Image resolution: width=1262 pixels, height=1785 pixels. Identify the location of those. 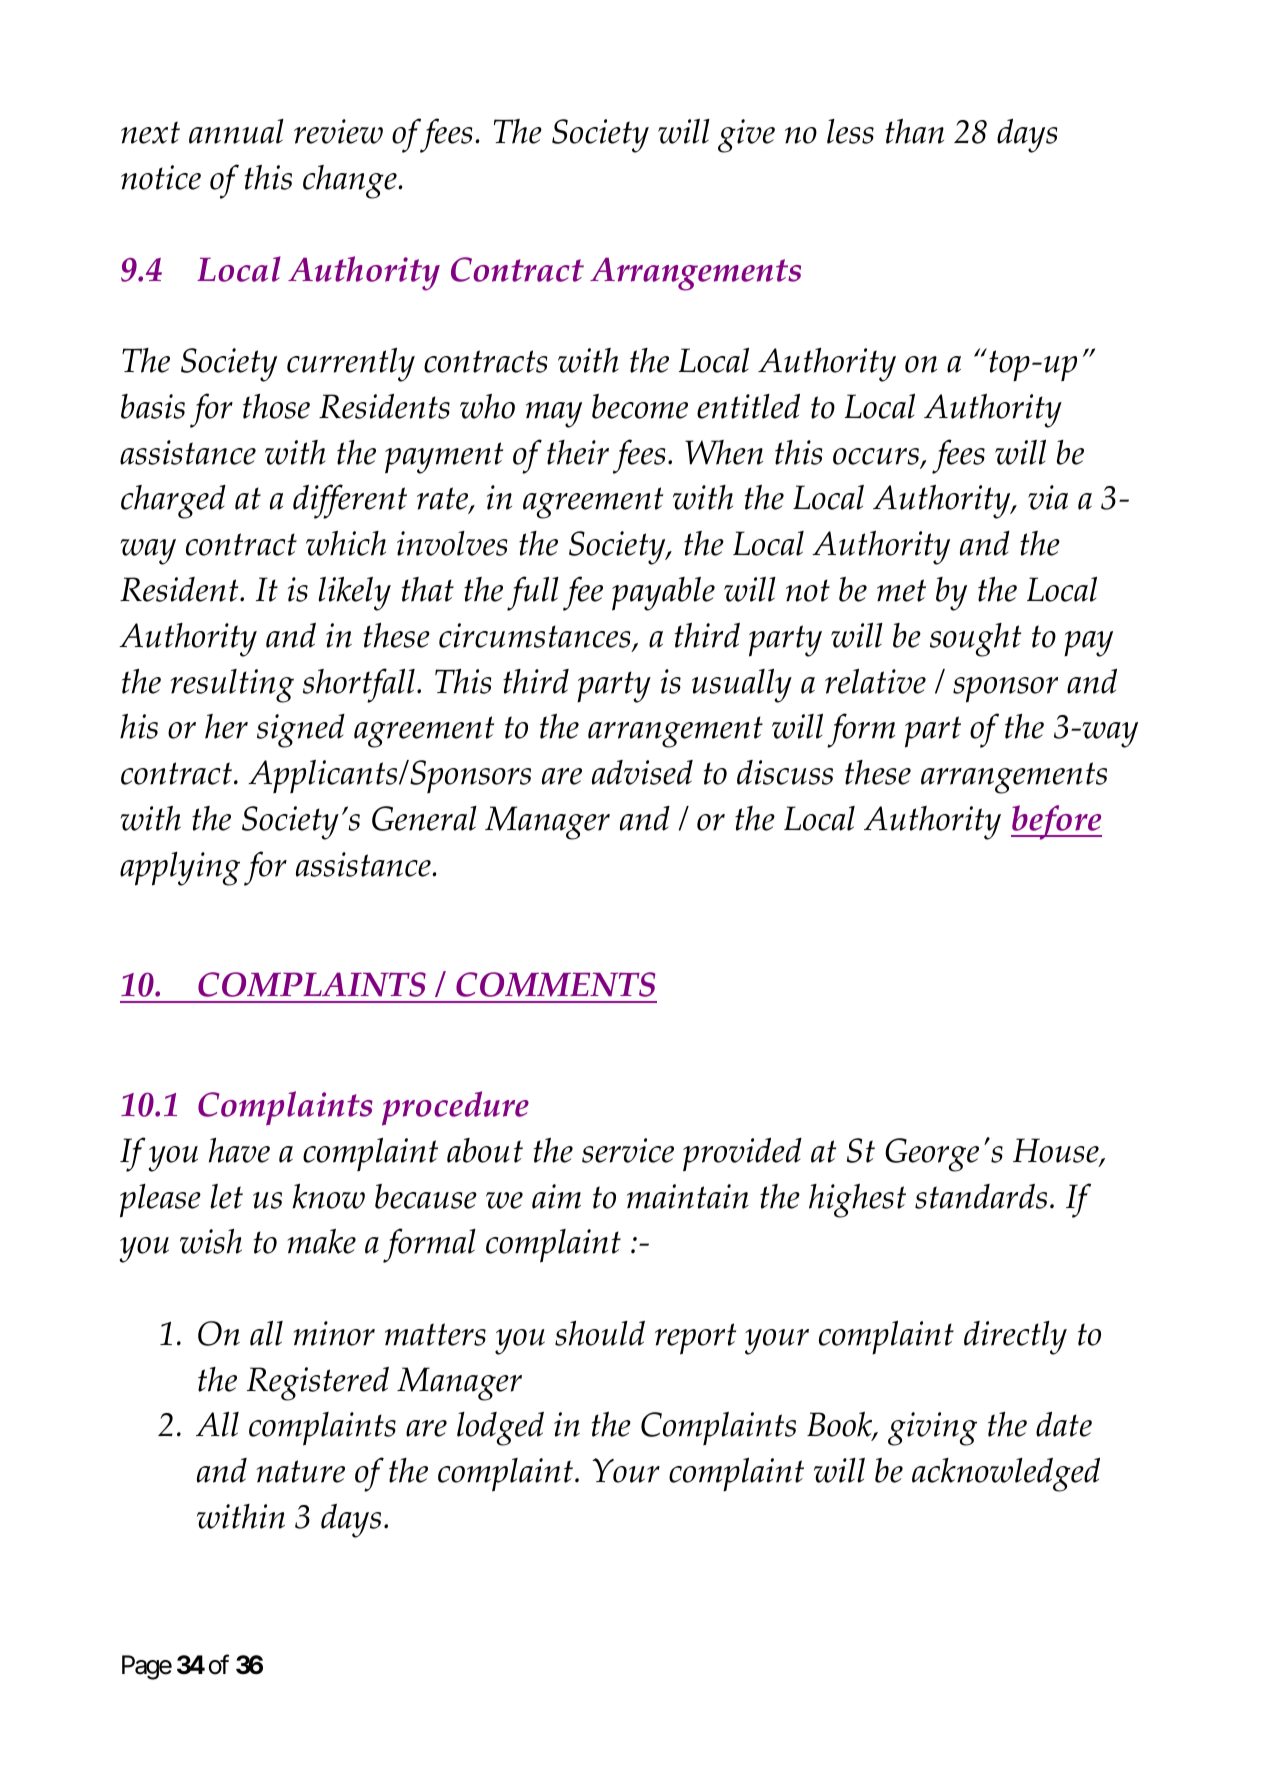
(276, 406).
